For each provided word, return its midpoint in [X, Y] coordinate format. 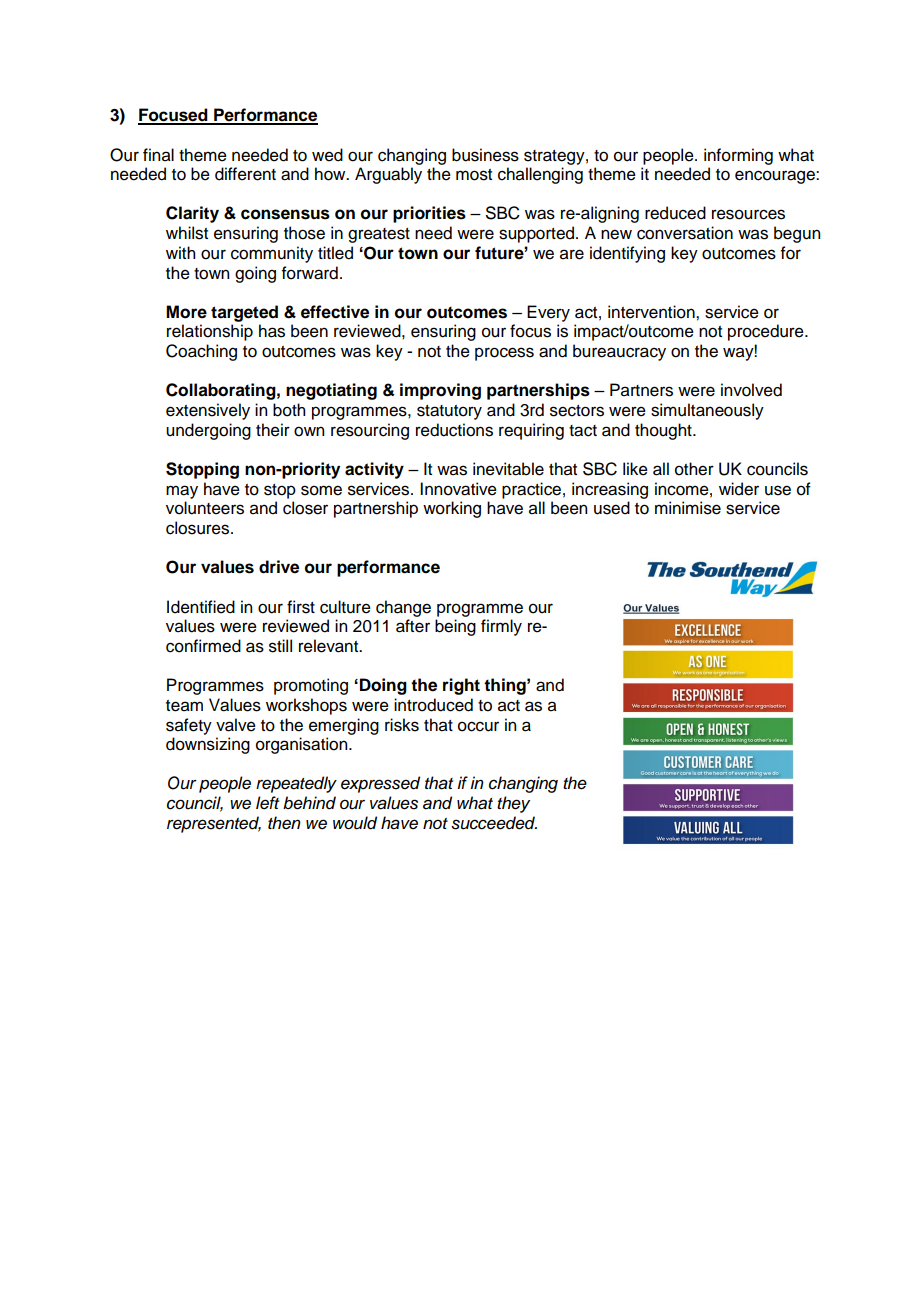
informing [738, 156]
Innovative [458, 489]
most [474, 175]
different [245, 174]
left [267, 803]
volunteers [205, 508]
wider [739, 489]
